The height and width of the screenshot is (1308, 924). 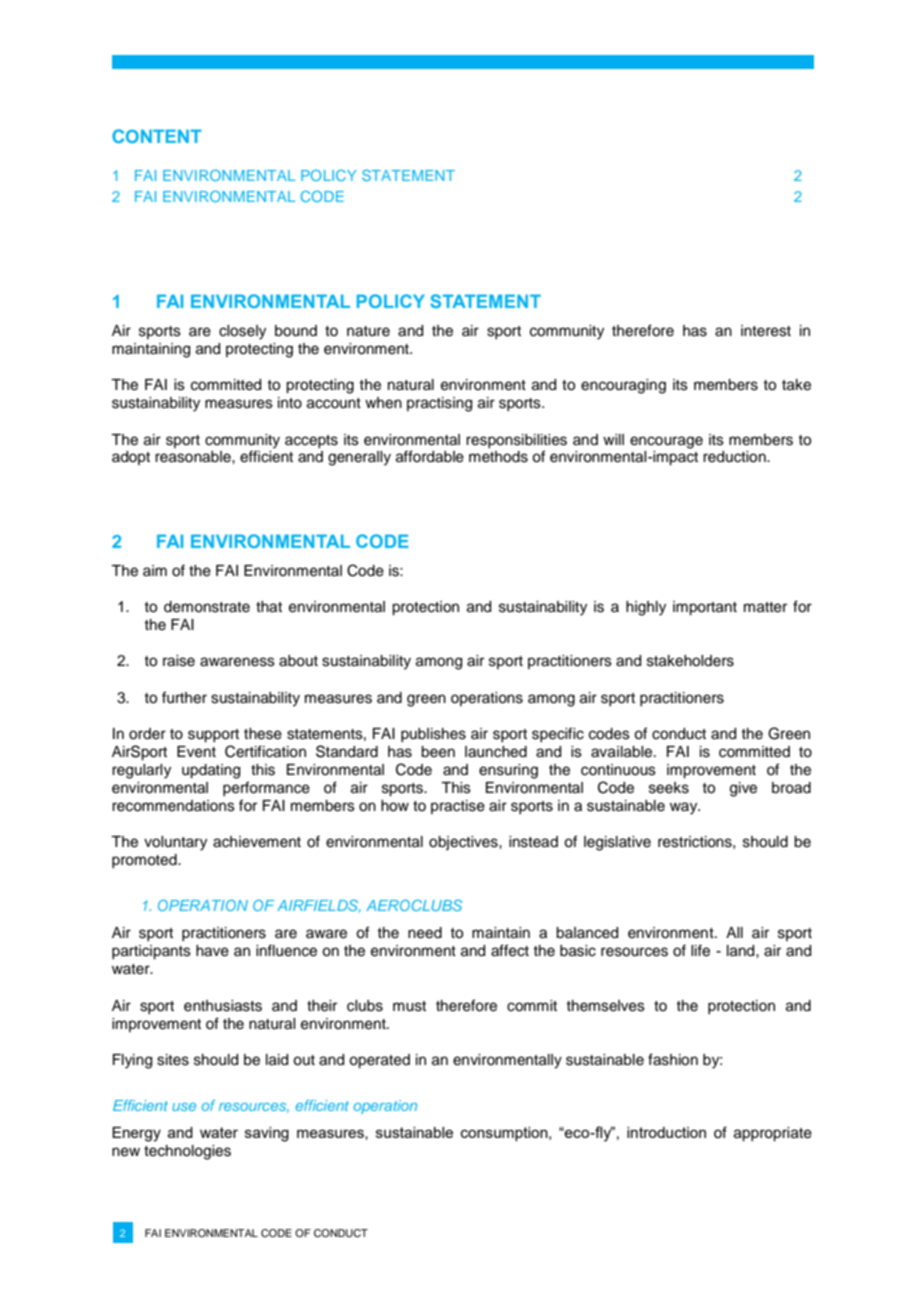 What do you see at coordinates (379, 1061) in the screenshot?
I see `operated` at bounding box center [379, 1061].
